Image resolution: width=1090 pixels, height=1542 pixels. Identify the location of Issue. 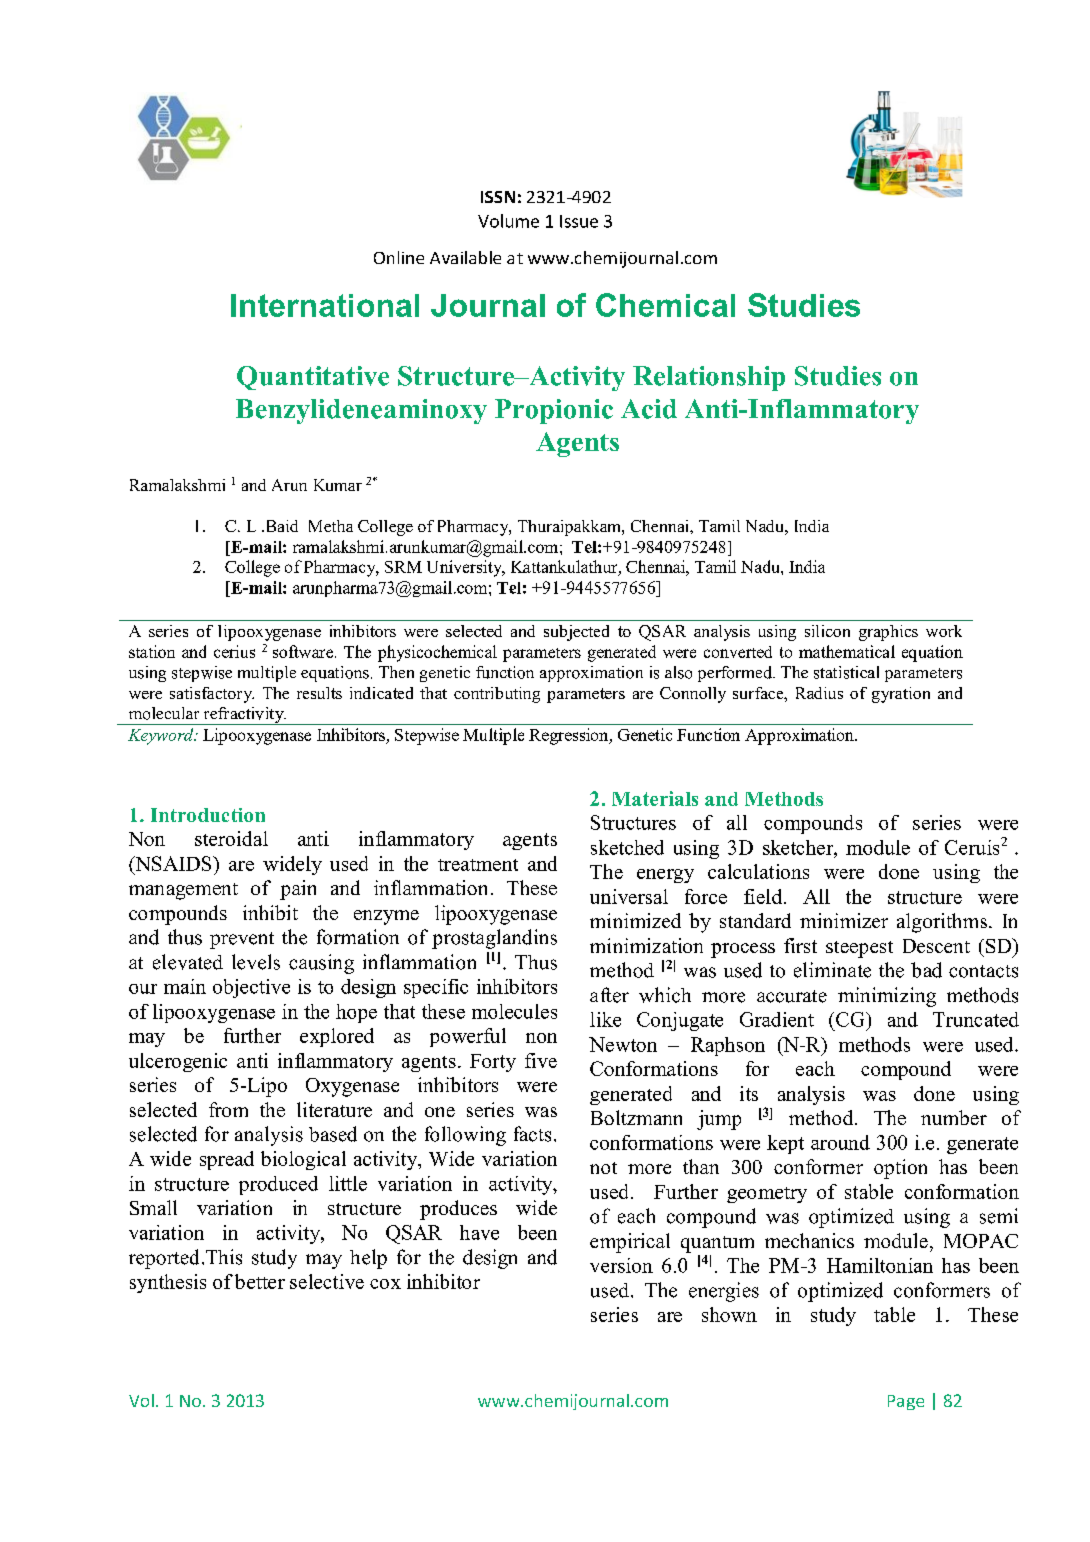
(579, 221).
